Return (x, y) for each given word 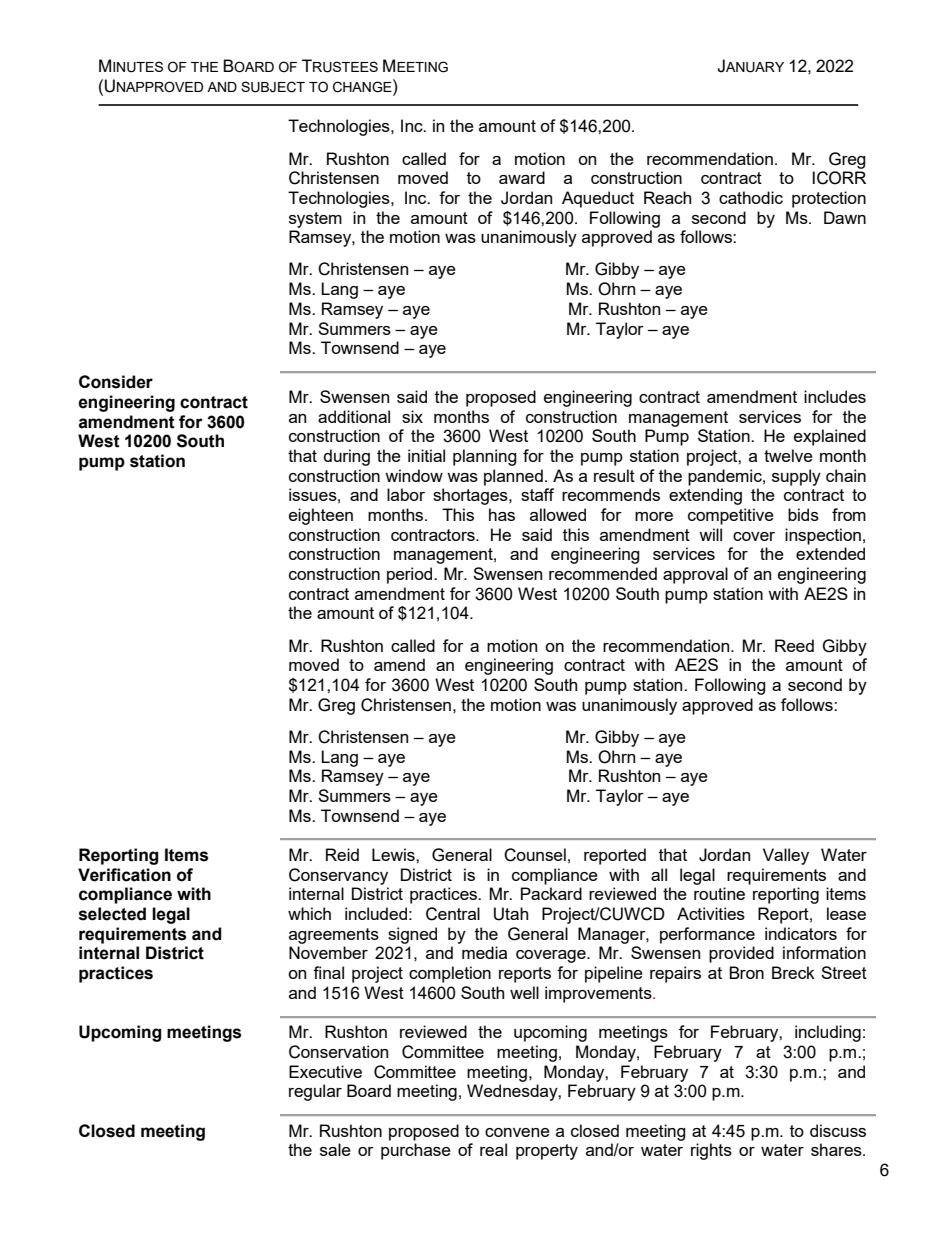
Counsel (535, 855)
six (412, 416)
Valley (786, 856)
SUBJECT (273, 87)
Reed (794, 645)
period (411, 575)
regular (315, 1092)
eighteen (321, 516)
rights (711, 1151)
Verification (124, 875)
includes (835, 396)
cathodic (751, 197)
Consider (116, 382)
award (522, 177)
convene (517, 1132)
